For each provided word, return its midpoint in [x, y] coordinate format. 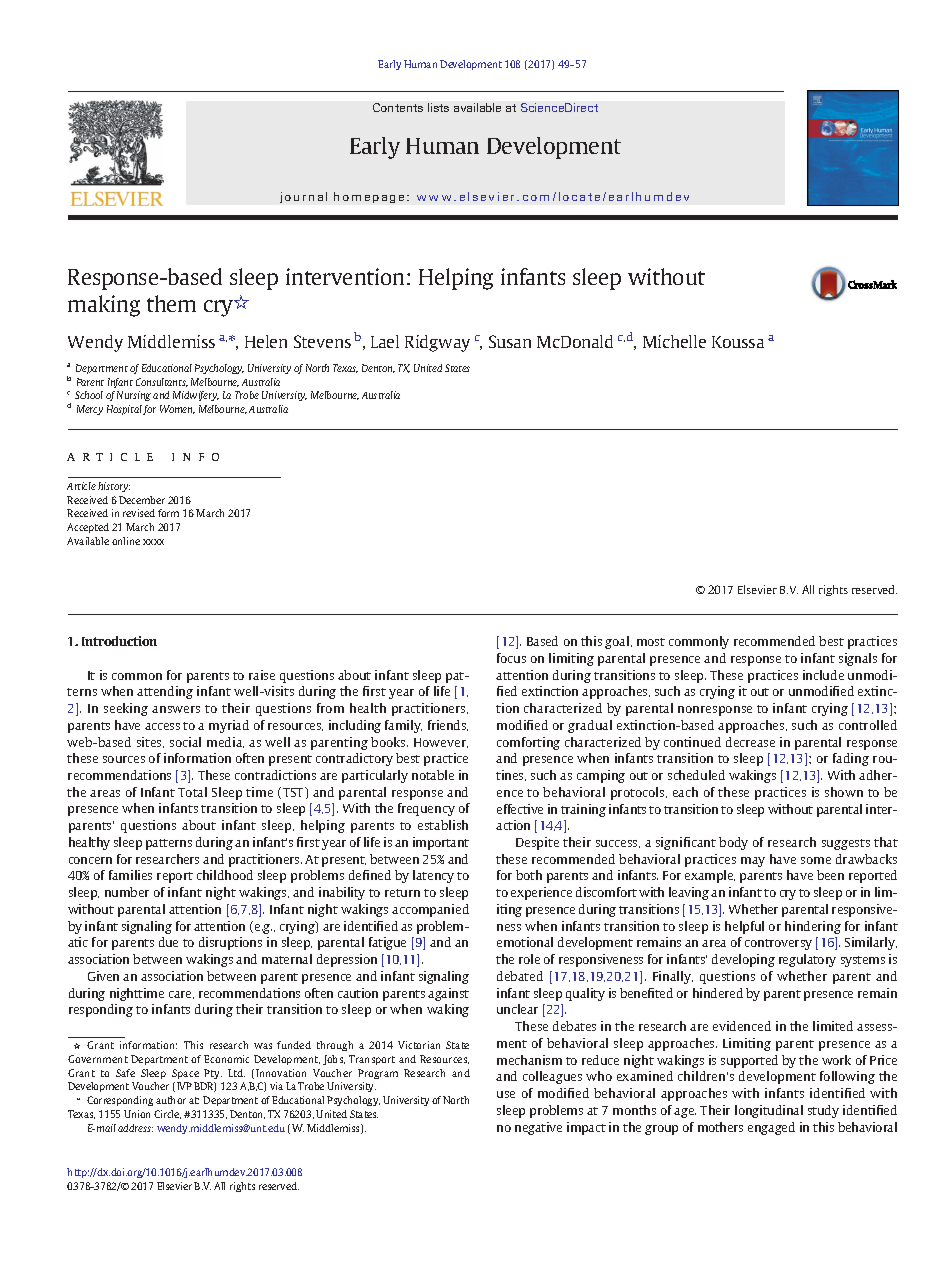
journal [303, 197]
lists [438, 107]
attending [165, 692]
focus [511, 658]
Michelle [674, 341]
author [171, 1100]
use [506, 1094]
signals [858, 659]
